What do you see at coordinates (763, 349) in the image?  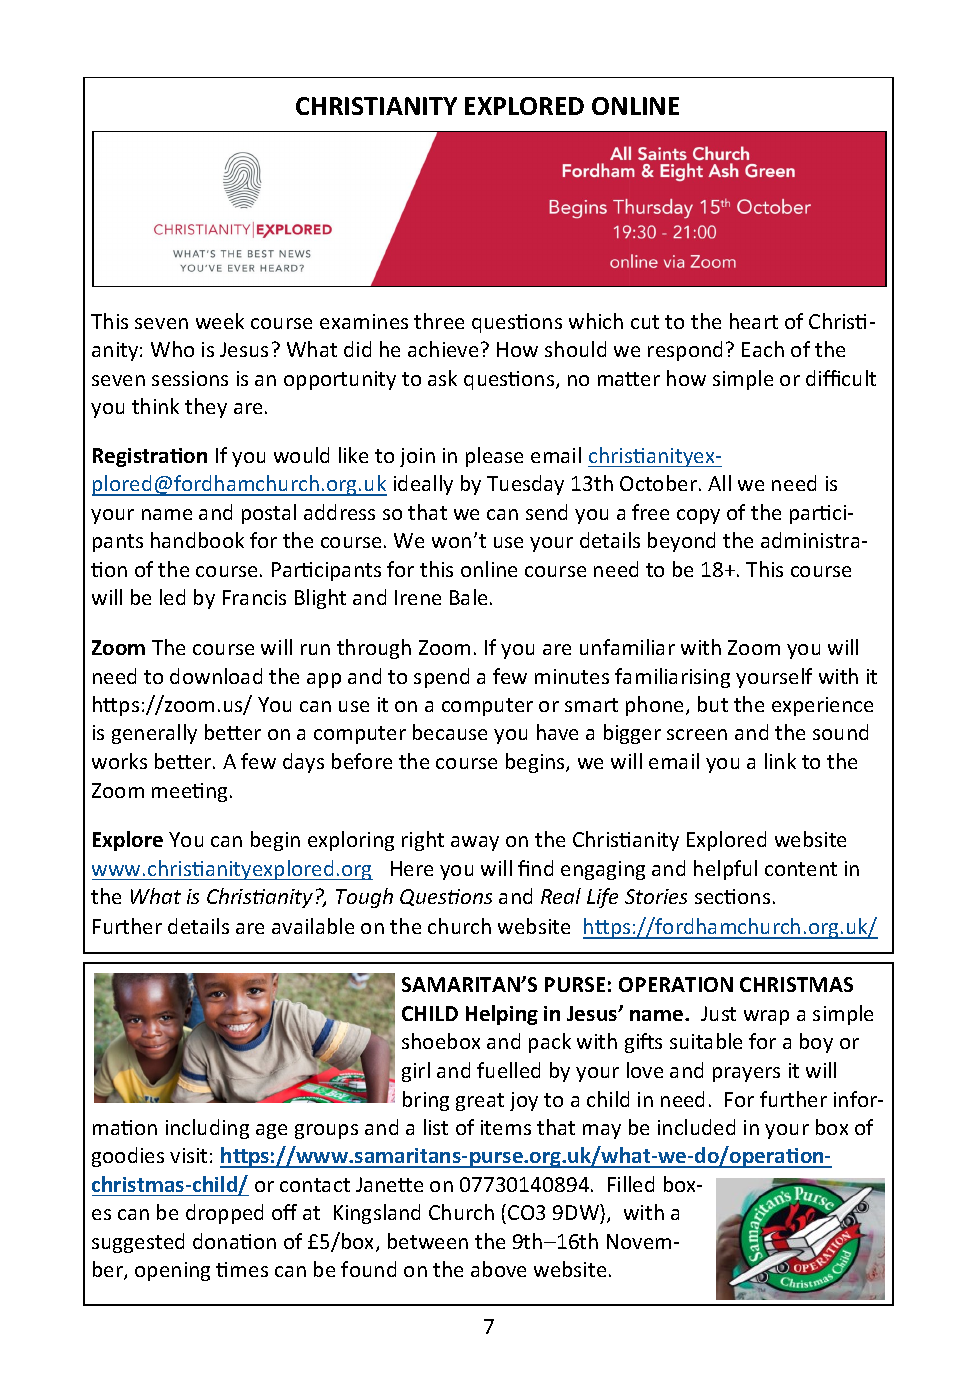 I see `Each` at bounding box center [763, 349].
